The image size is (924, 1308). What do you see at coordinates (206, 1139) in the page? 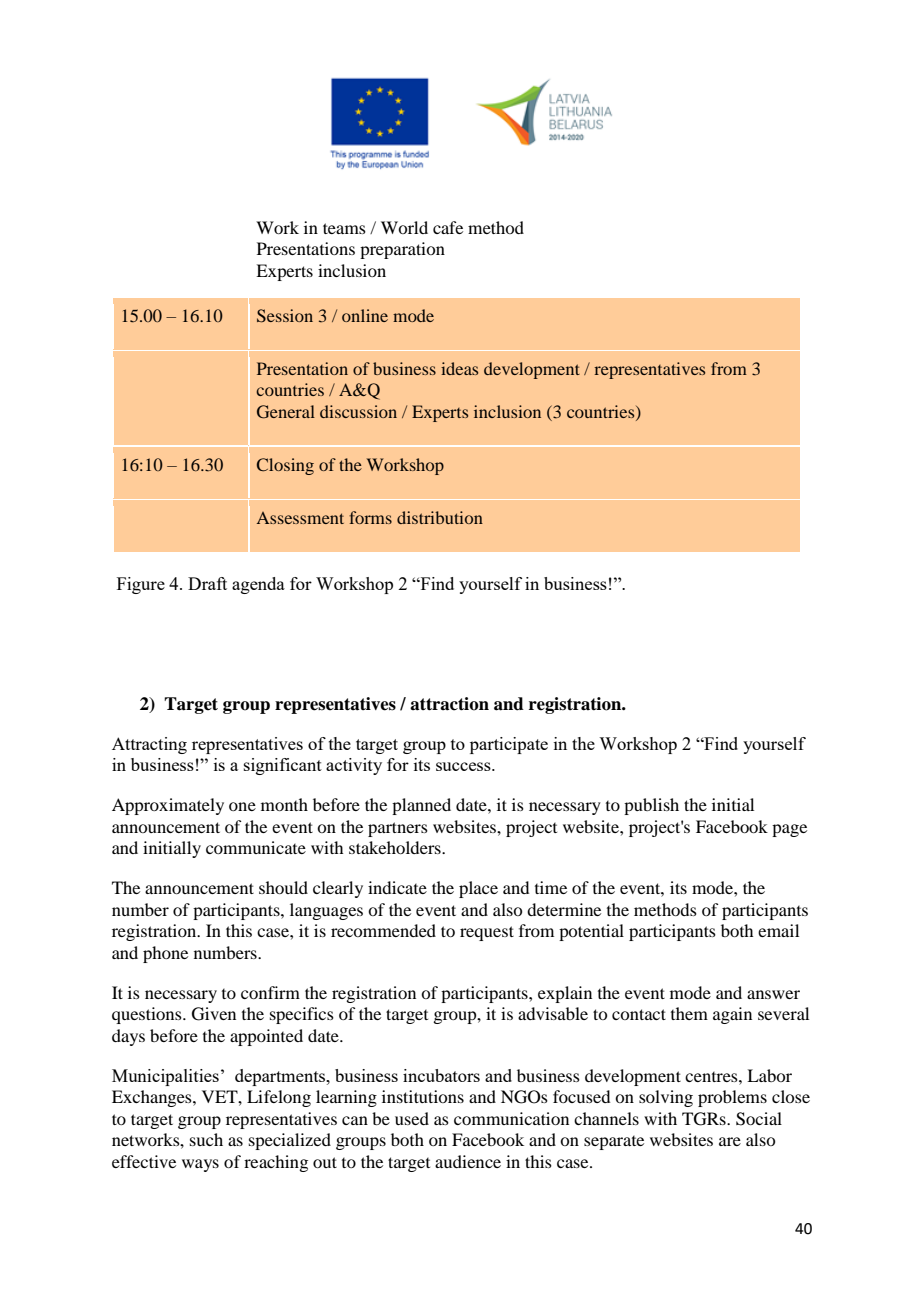
I see `such` at bounding box center [206, 1139].
